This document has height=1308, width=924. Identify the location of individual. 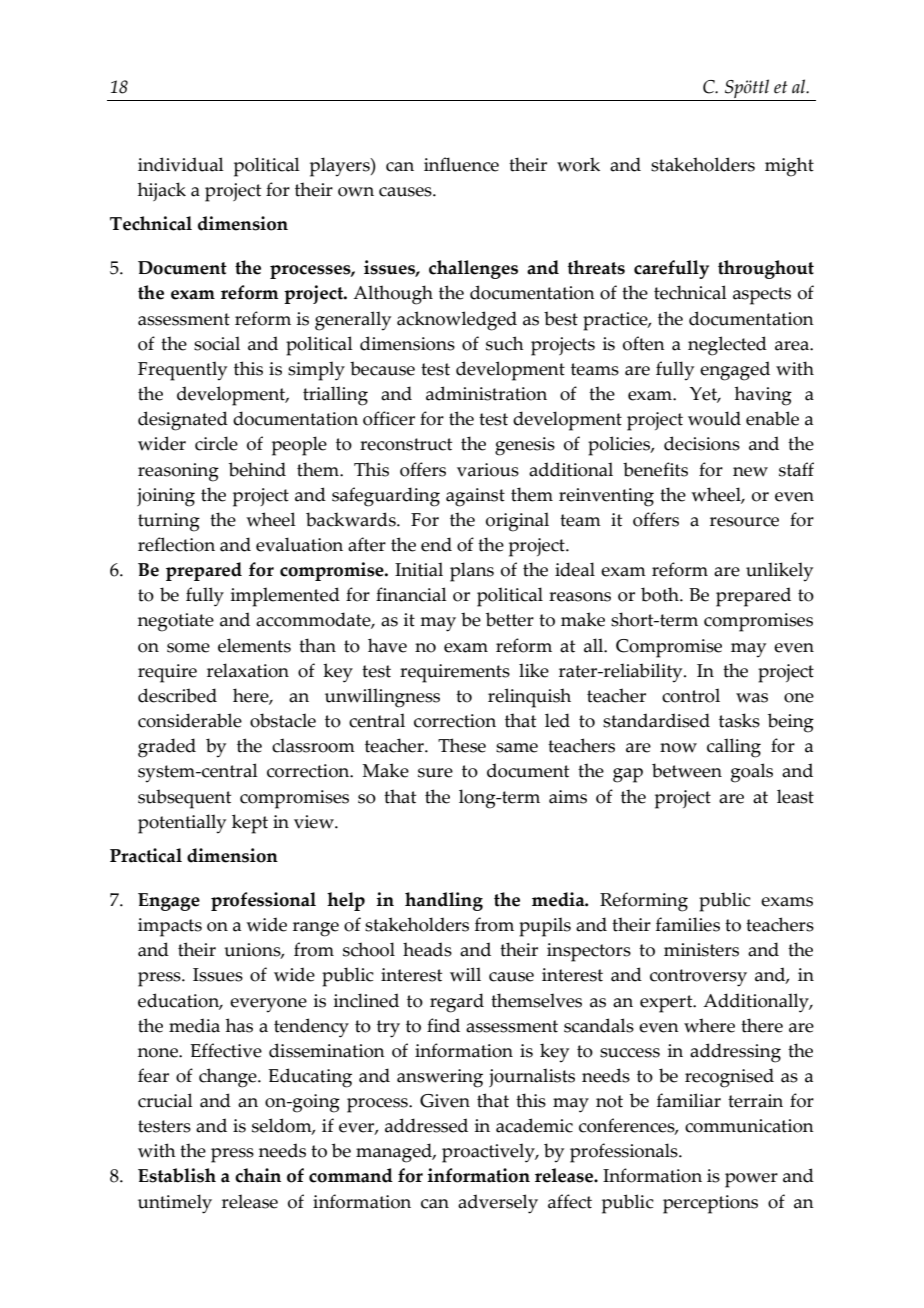
(181, 164).
